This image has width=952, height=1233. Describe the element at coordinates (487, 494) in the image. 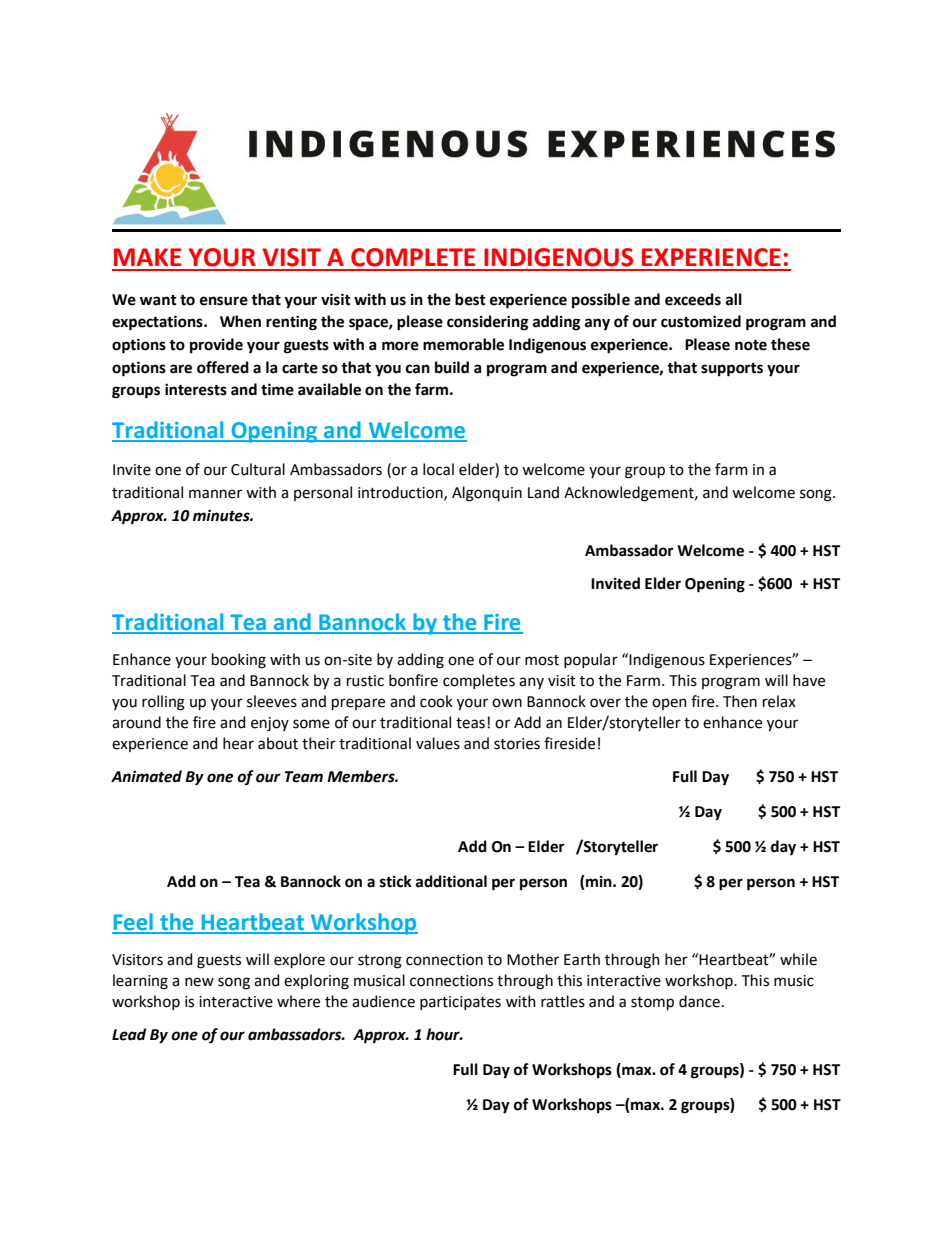

I see `Algonquin` at that location.
